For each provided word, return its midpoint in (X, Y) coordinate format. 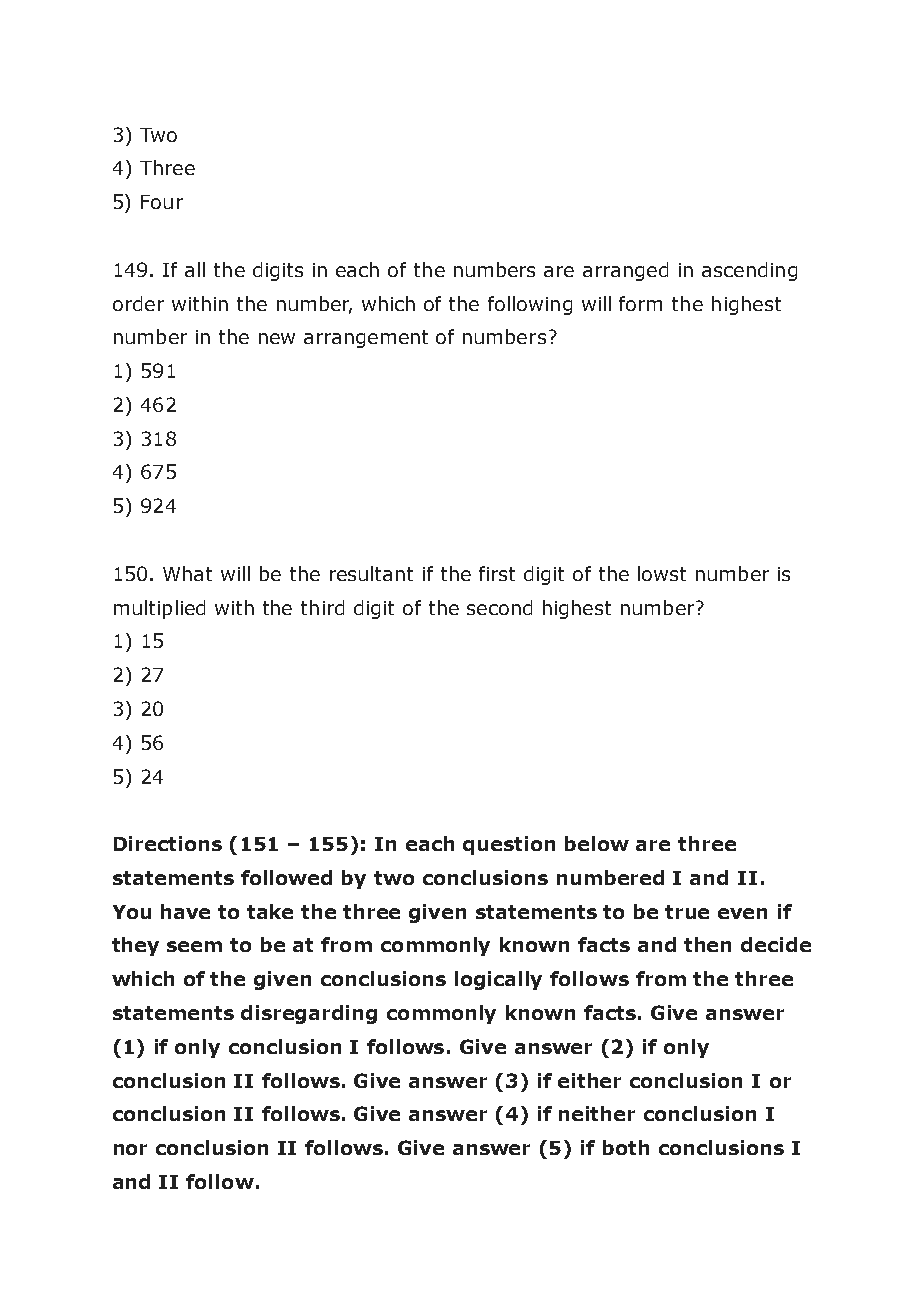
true (687, 912)
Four (162, 202)
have (185, 911)
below (597, 843)
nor (130, 1149)
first (497, 573)
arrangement (366, 339)
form (640, 303)
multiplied (159, 609)
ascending (749, 271)
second (499, 607)
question (509, 845)
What (187, 573)
